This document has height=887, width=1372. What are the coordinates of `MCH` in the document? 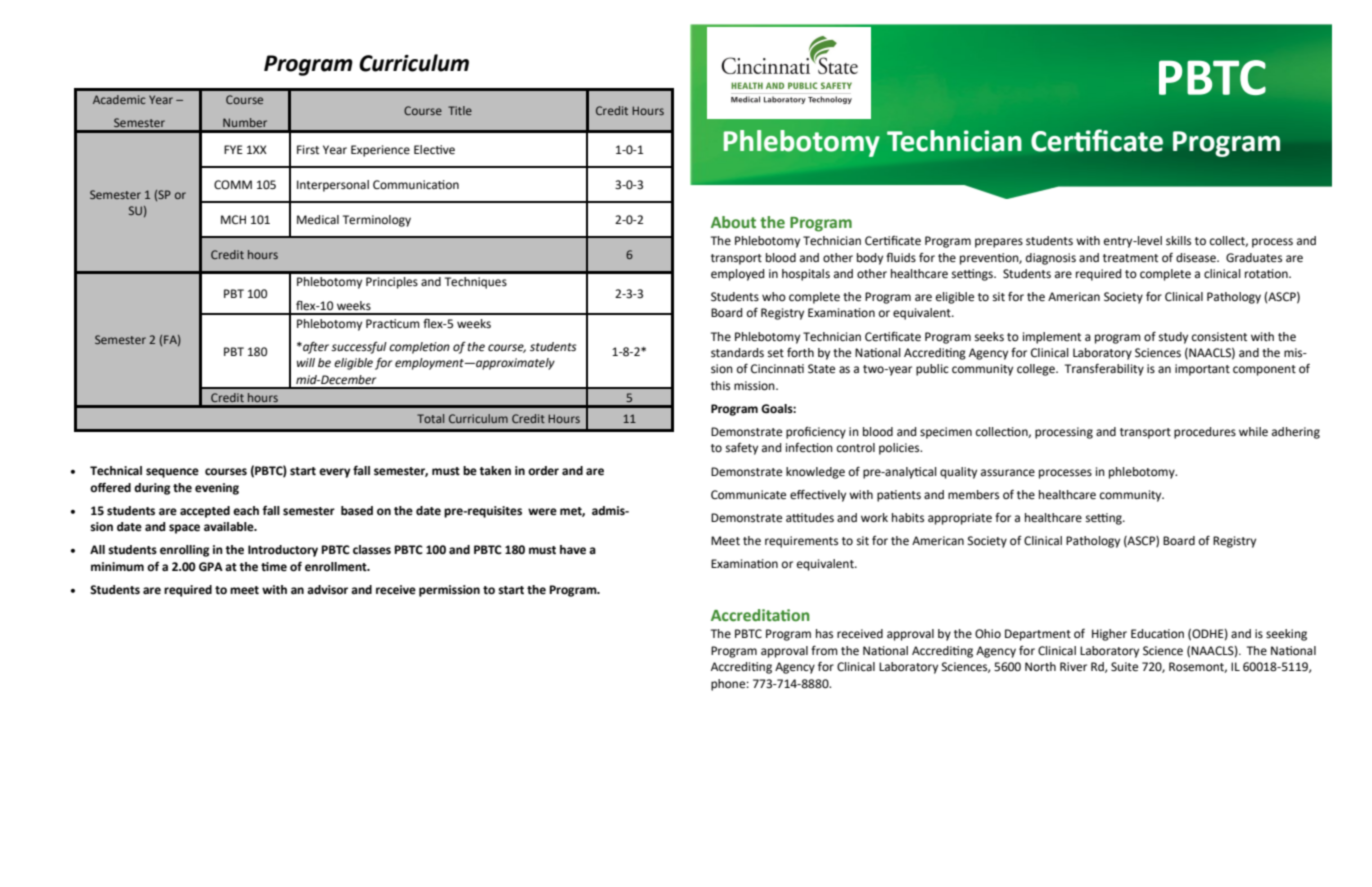 It's located at (233, 220).
